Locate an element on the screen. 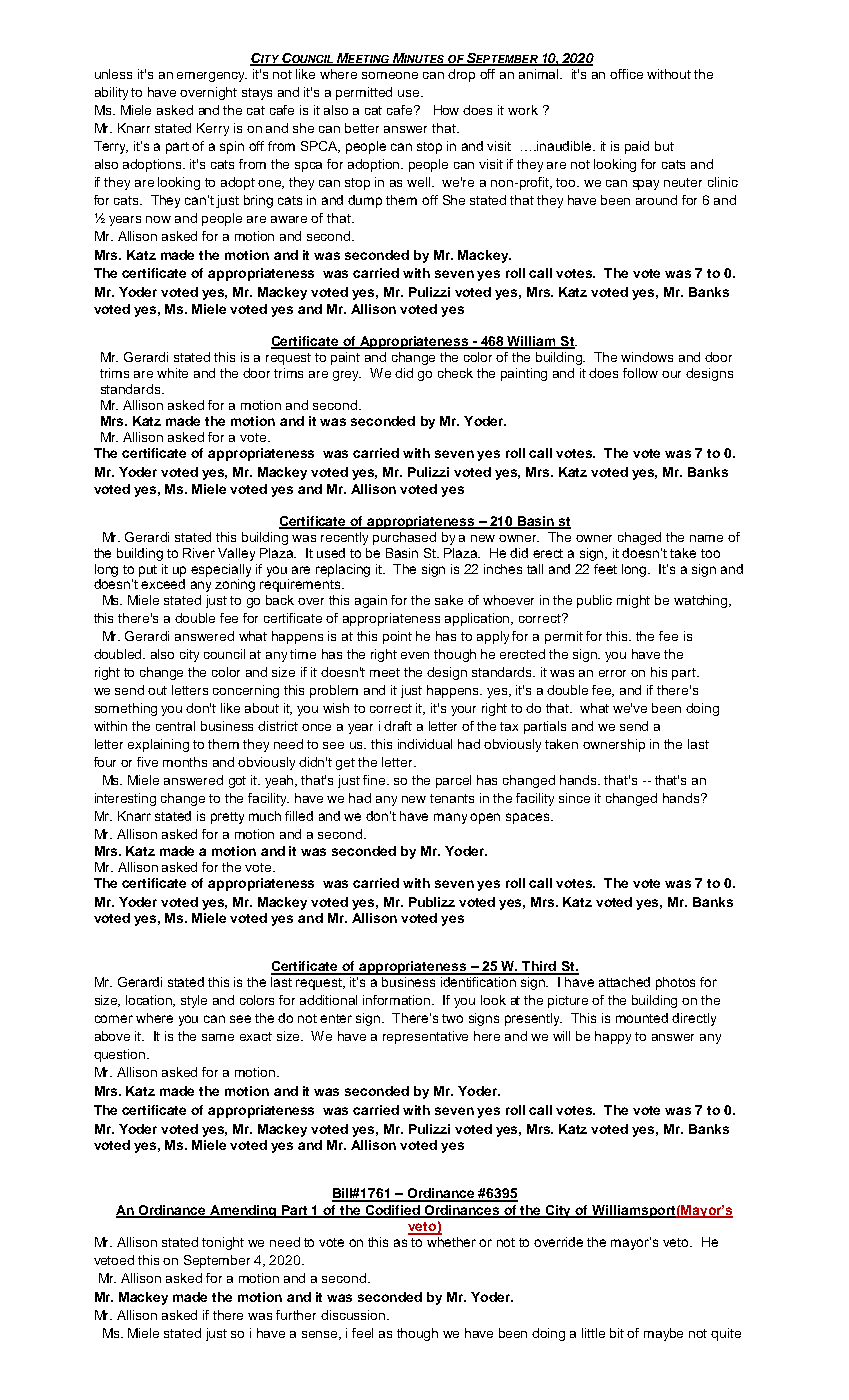  central is located at coordinates (175, 726).
